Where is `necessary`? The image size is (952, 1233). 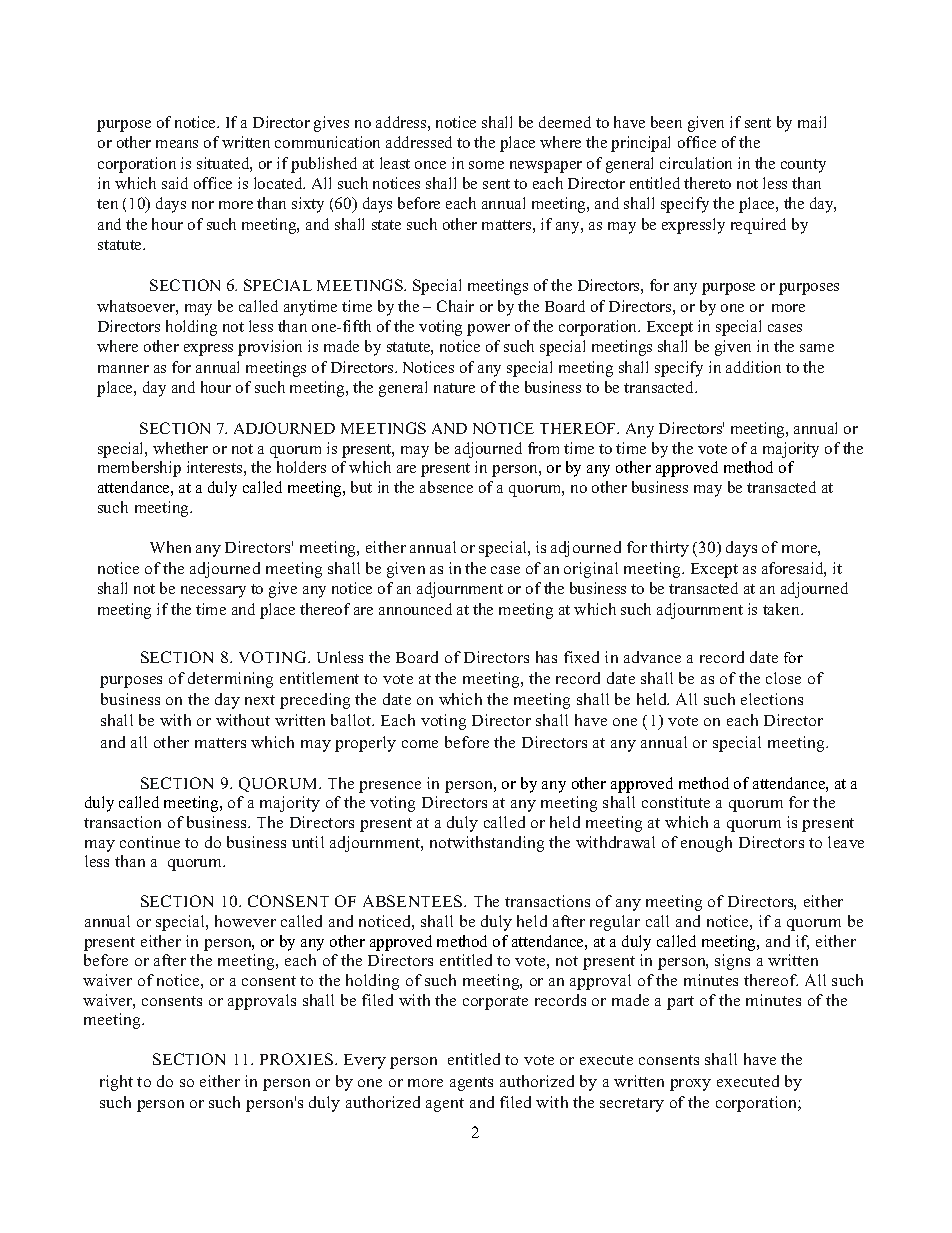
necessary is located at coordinates (213, 592).
